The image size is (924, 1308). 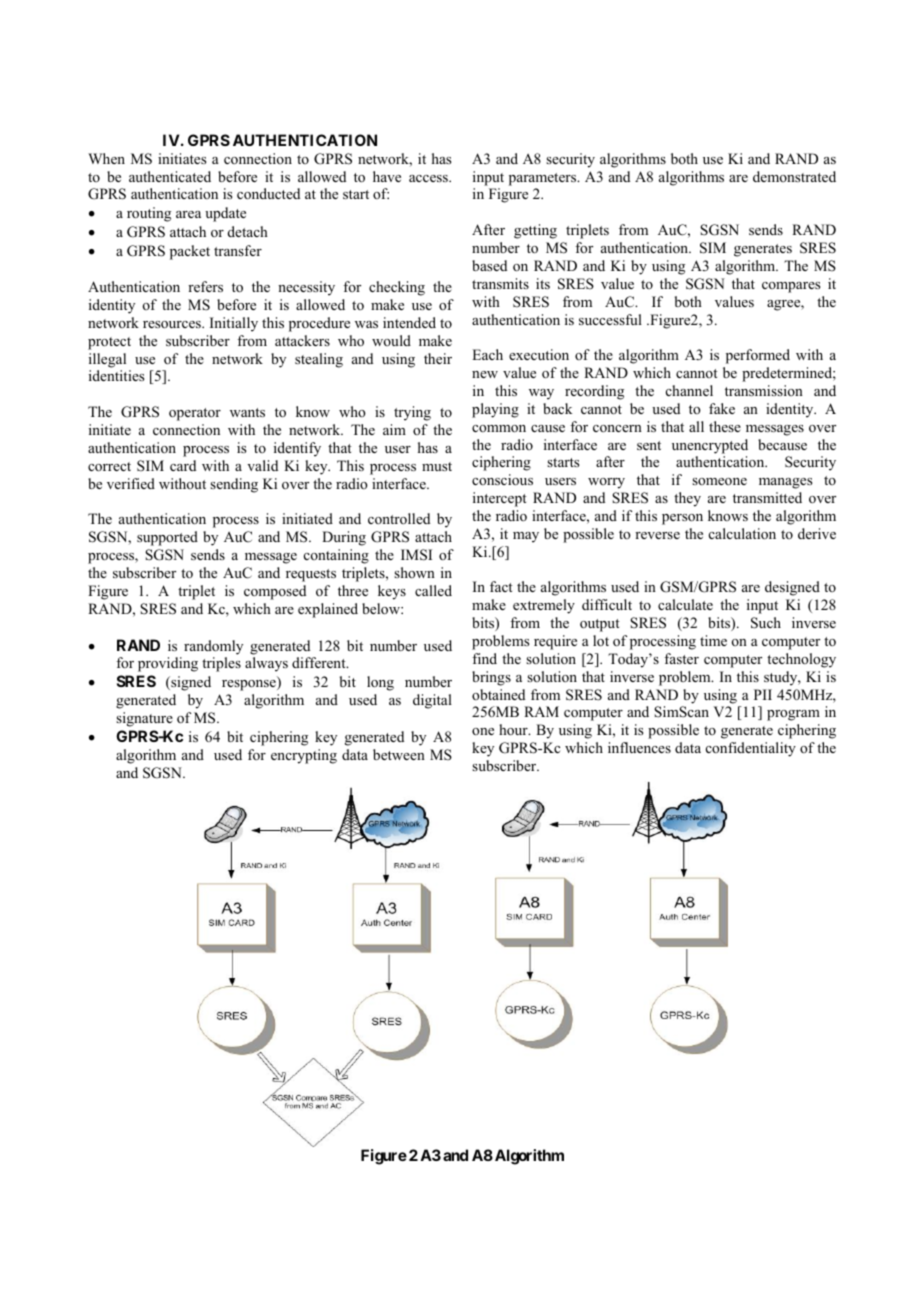 I want to click on signature, so click(x=144, y=719).
